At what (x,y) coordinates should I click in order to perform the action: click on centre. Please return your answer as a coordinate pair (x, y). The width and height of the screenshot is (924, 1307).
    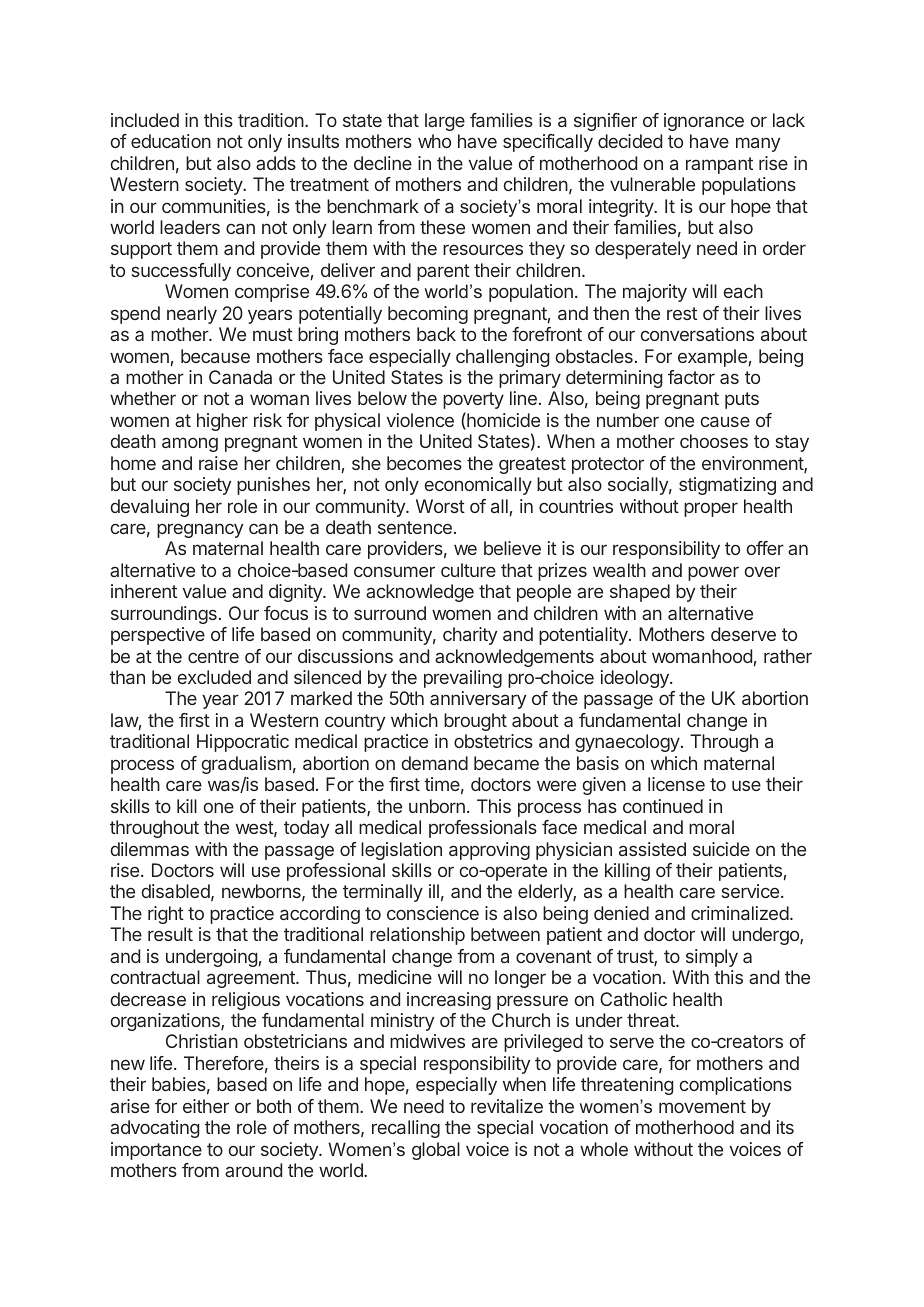
    Looking at the image, I should click on (213, 656).
